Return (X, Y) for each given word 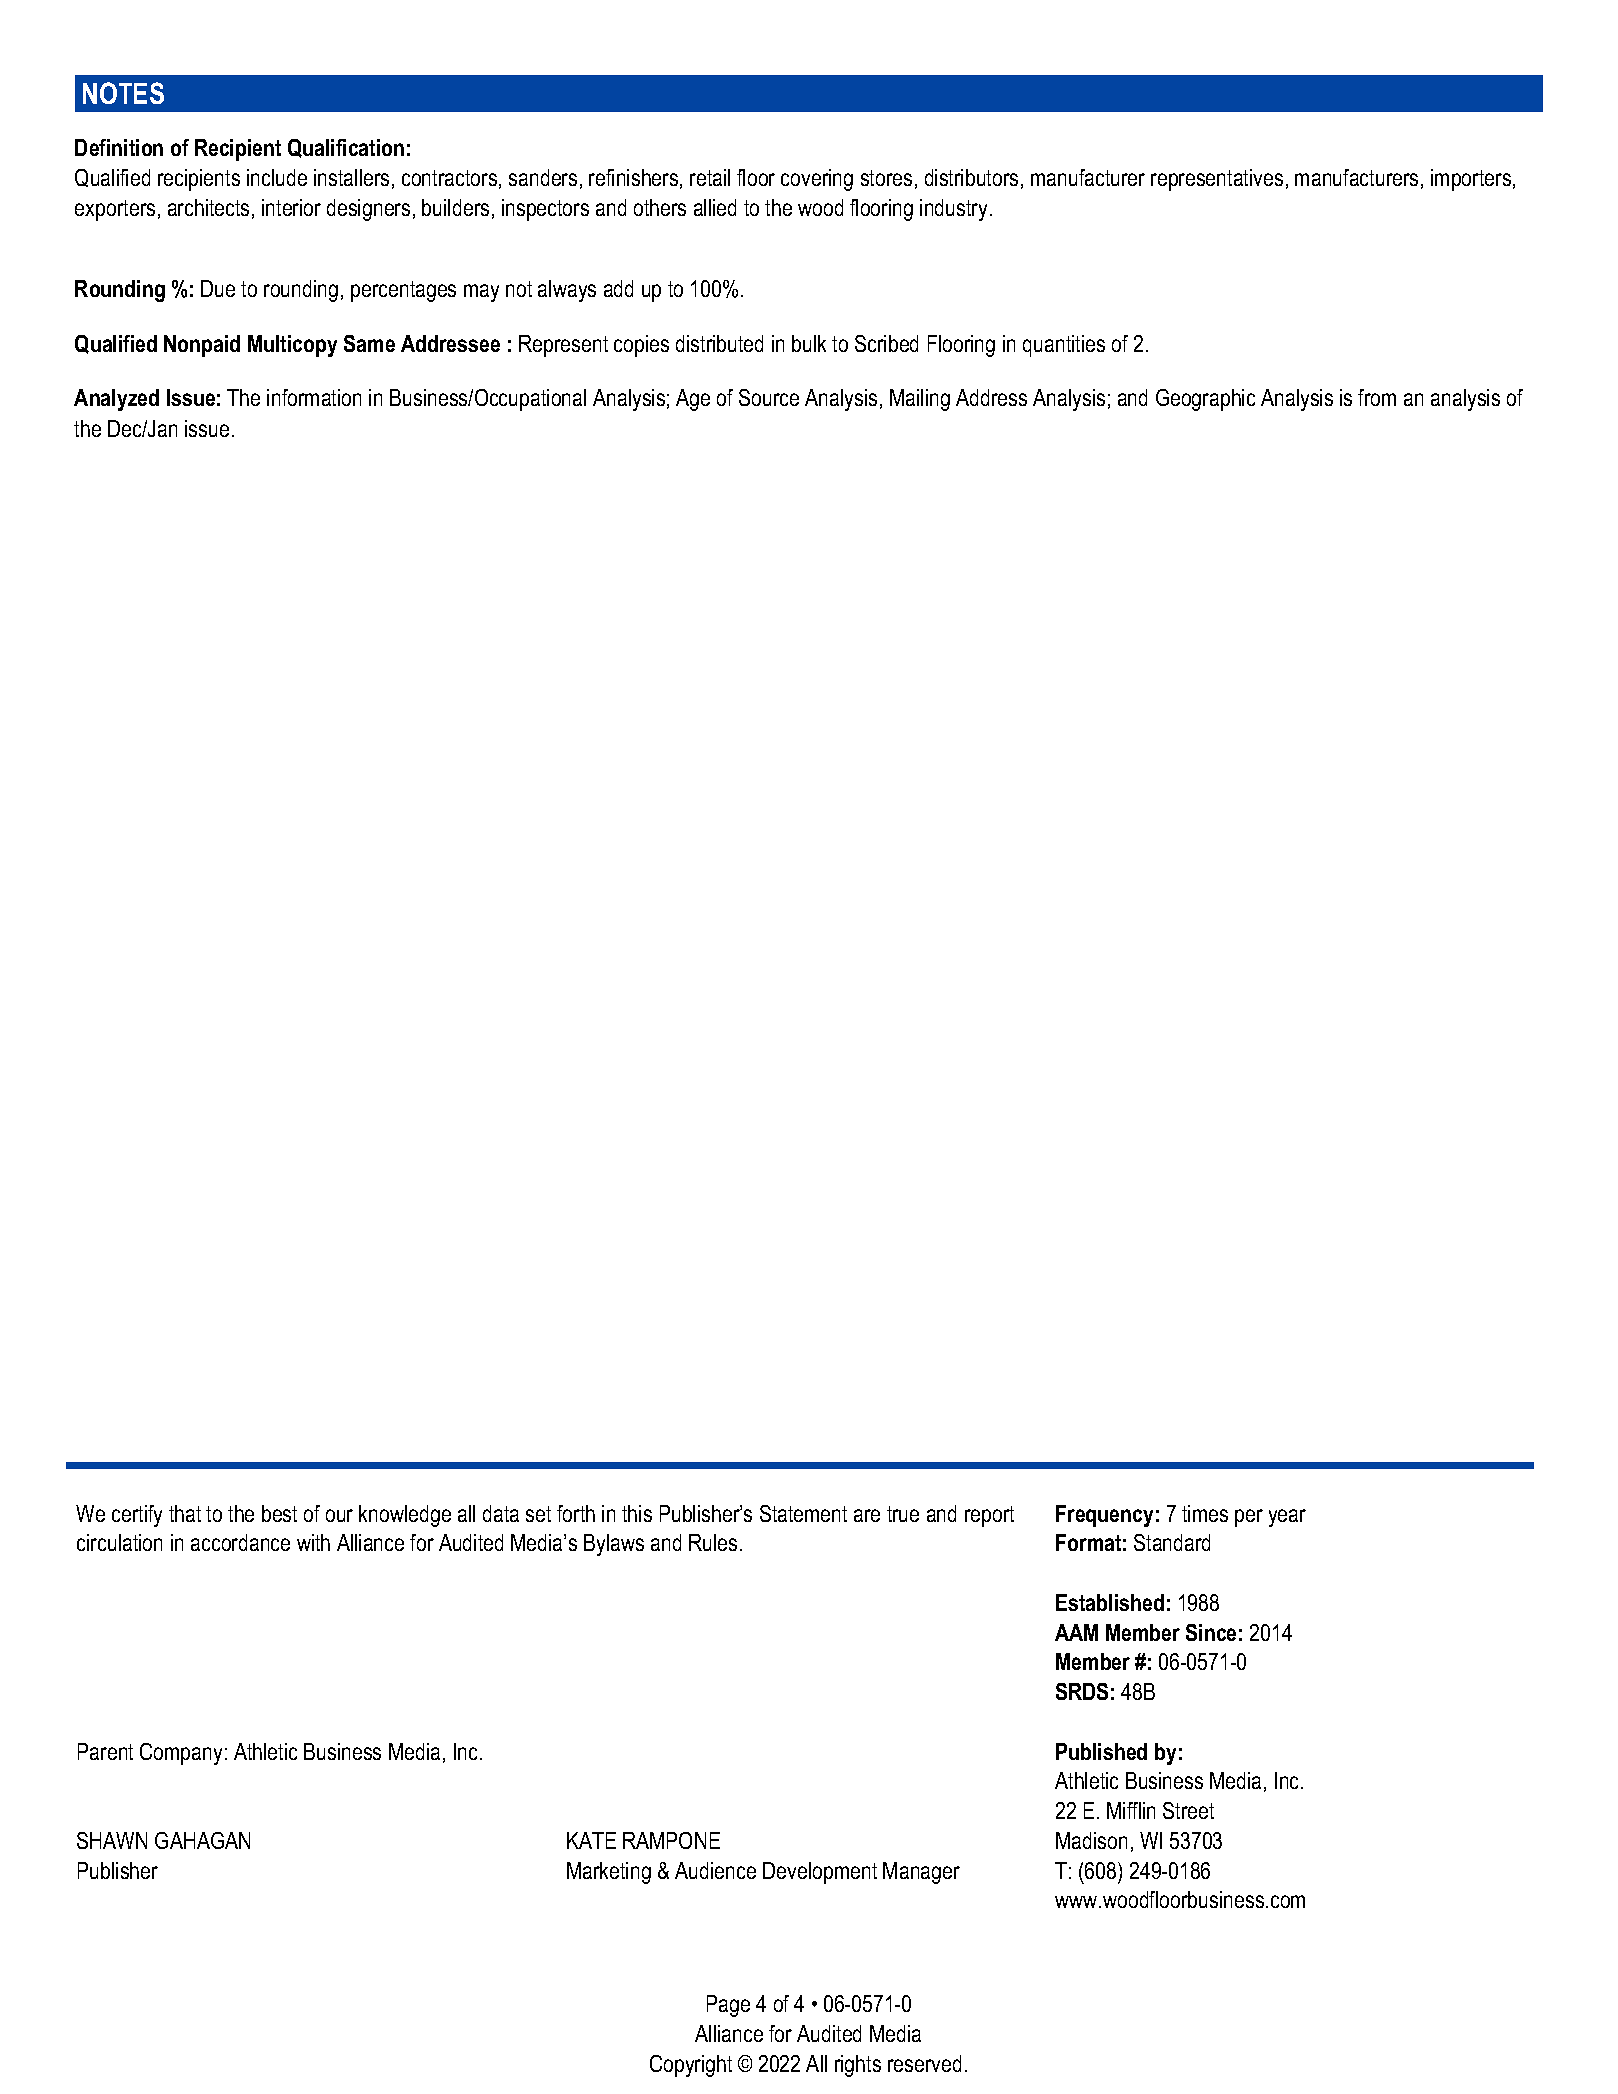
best (279, 1513)
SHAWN (112, 1840)
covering (817, 180)
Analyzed (116, 400)
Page (728, 2006)
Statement (803, 1513)
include (277, 177)
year (1287, 1518)
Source (769, 397)
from (1377, 397)
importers (1471, 180)
